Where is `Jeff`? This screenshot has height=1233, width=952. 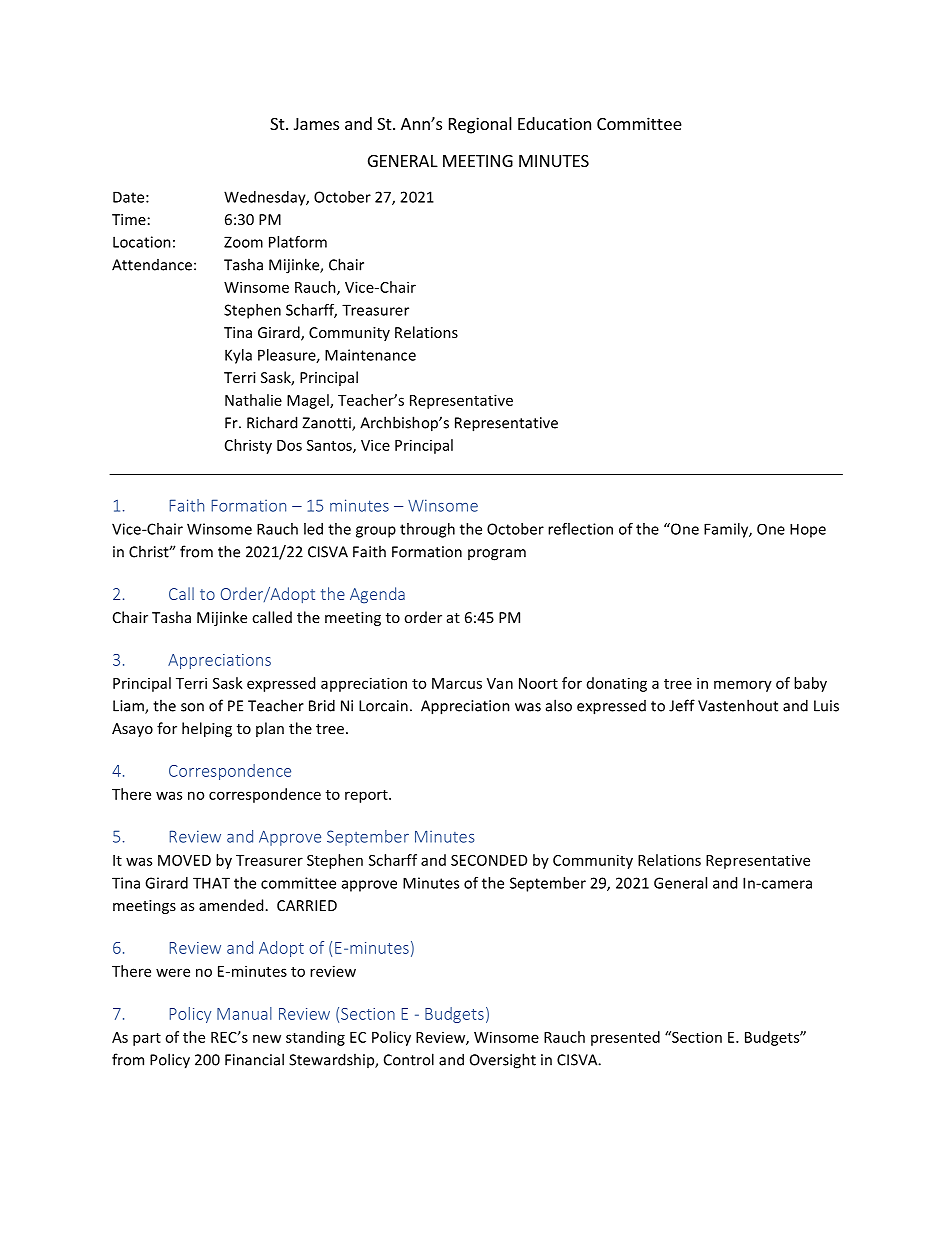 Jeff is located at coordinates (682, 705).
